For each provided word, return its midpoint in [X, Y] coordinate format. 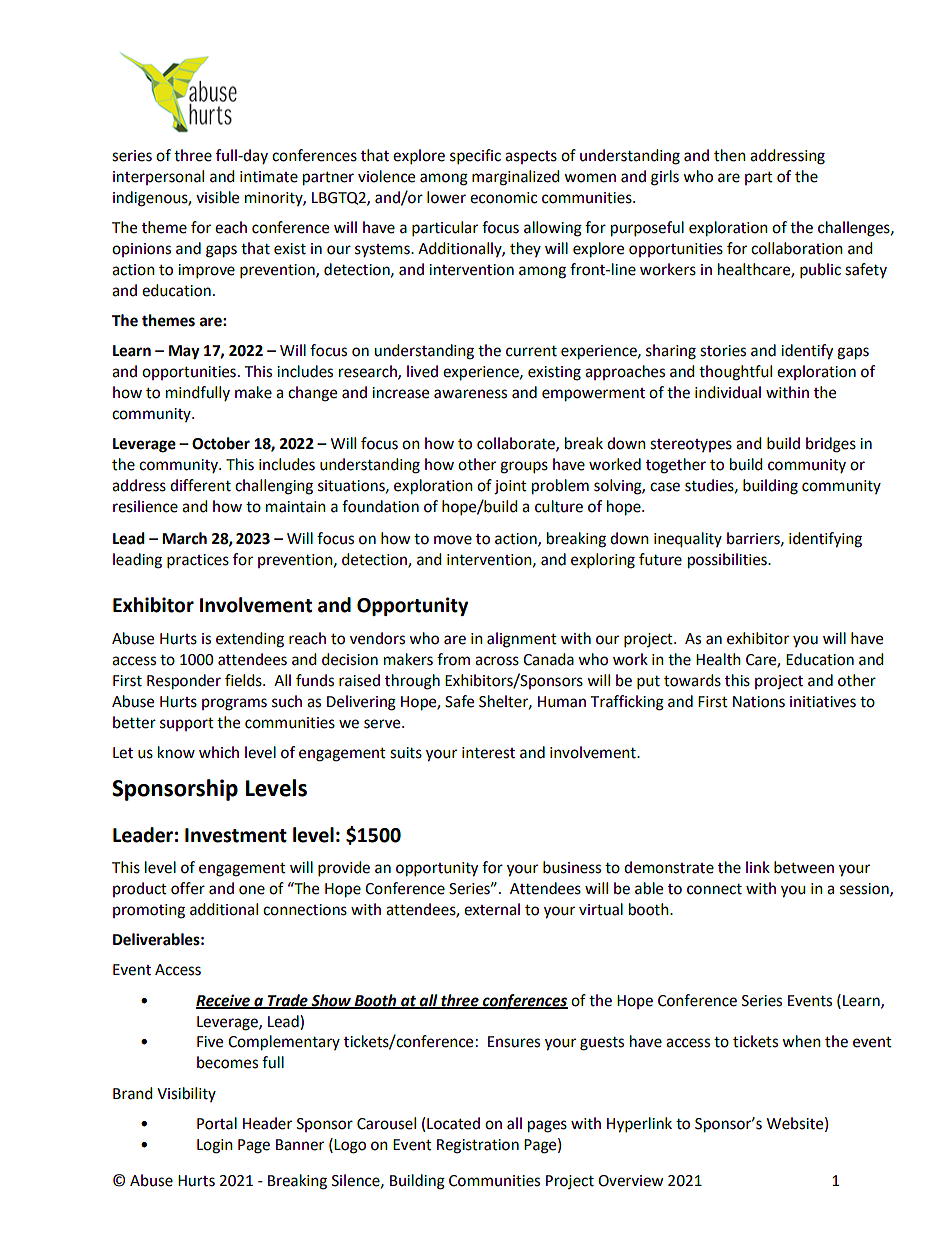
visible [217, 197]
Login [215, 1146]
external [492, 909]
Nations [759, 702]
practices [198, 561]
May [184, 352]
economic [503, 198]
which [219, 752]
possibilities [728, 561]
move [453, 540]
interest [488, 753]
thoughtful [735, 373]
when [801, 1041]
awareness [470, 394]
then [730, 155]
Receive [224, 1001]
